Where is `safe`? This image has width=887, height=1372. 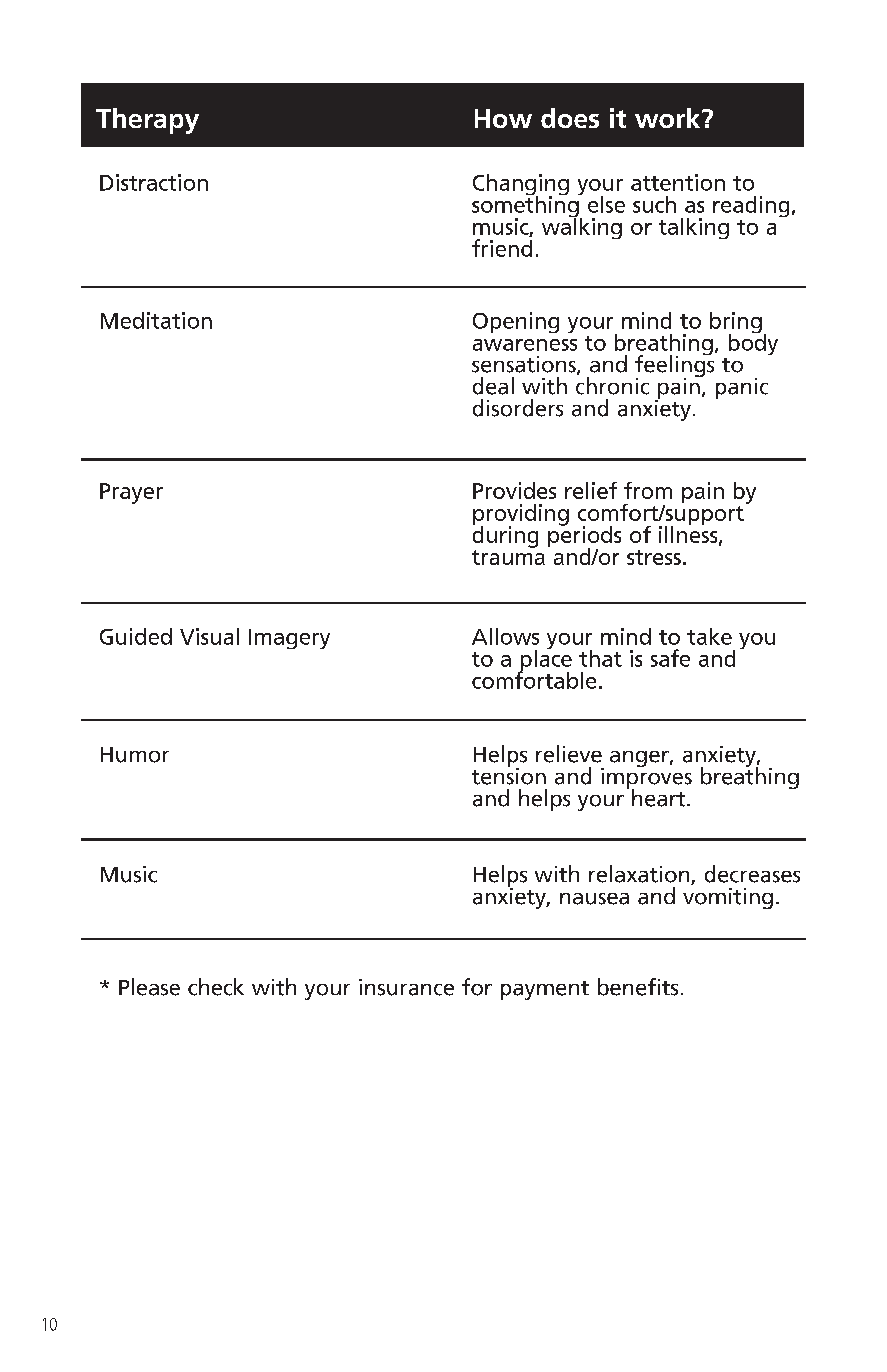 safe is located at coordinates (670, 658).
